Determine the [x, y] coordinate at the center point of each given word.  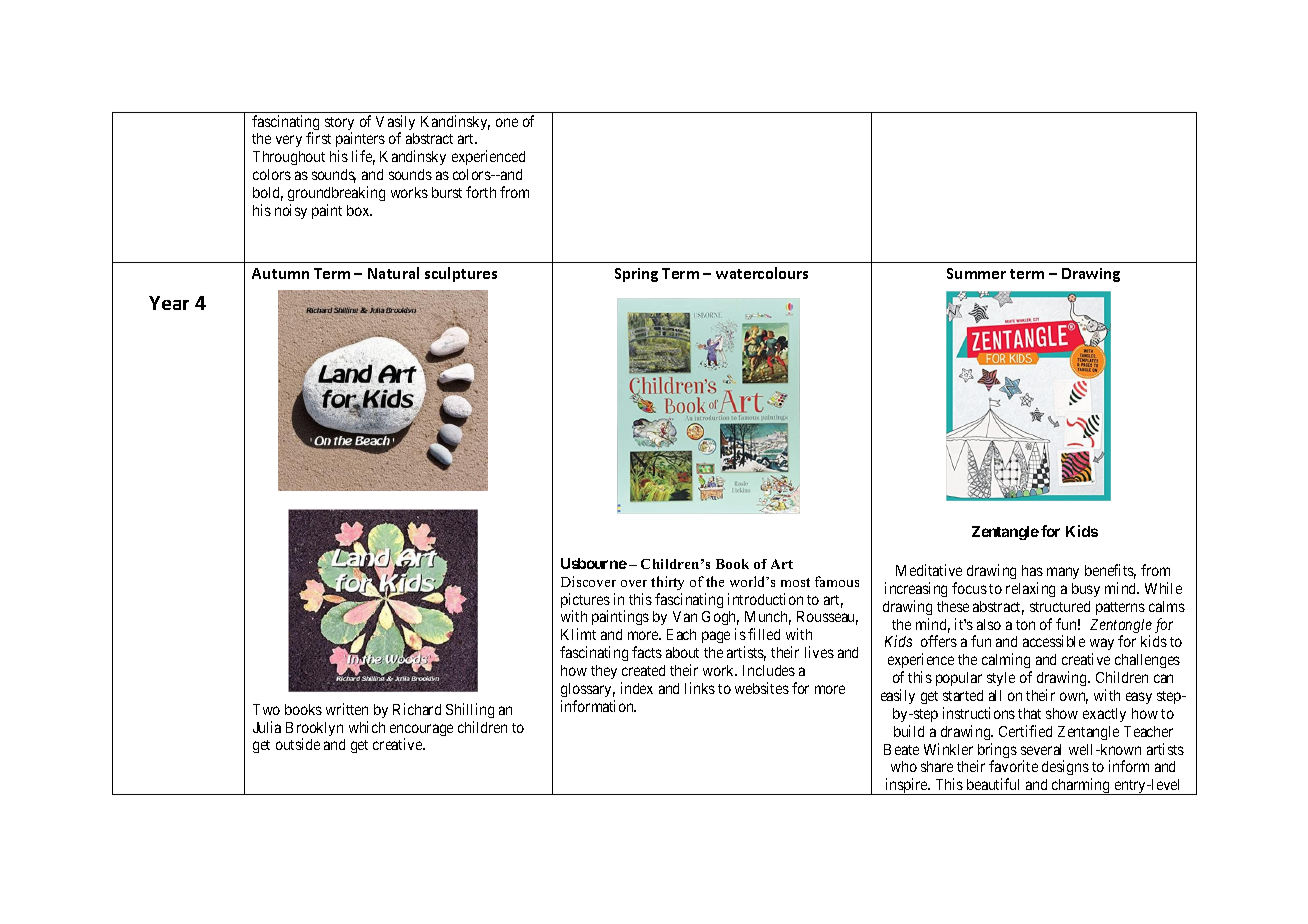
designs [1065, 767]
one [507, 122]
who [904, 766]
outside [298, 744]
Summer [976, 273]
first [318, 138]
